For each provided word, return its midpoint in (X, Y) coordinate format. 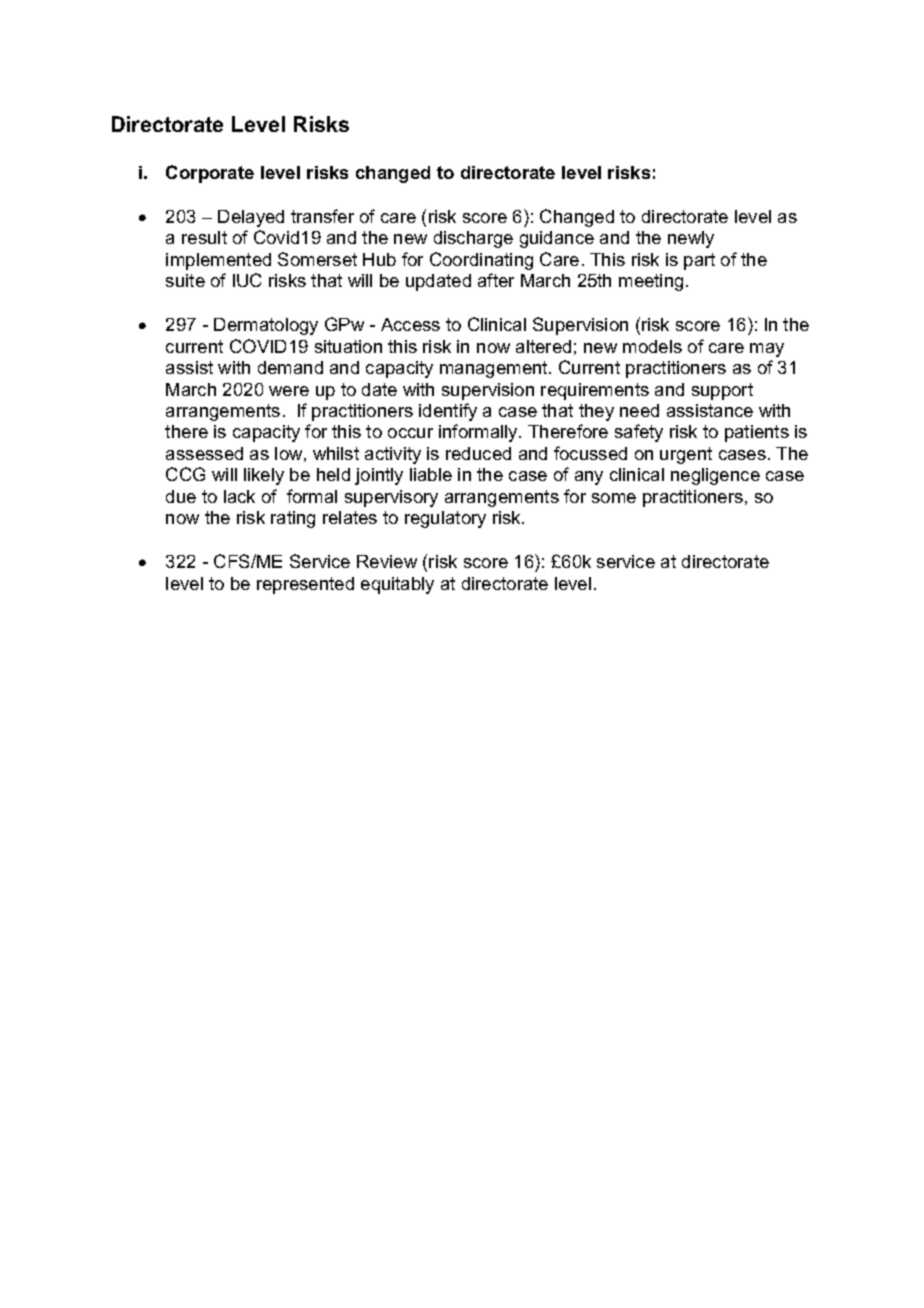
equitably (397, 585)
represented (305, 585)
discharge (473, 239)
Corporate (210, 174)
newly (691, 239)
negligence (715, 476)
